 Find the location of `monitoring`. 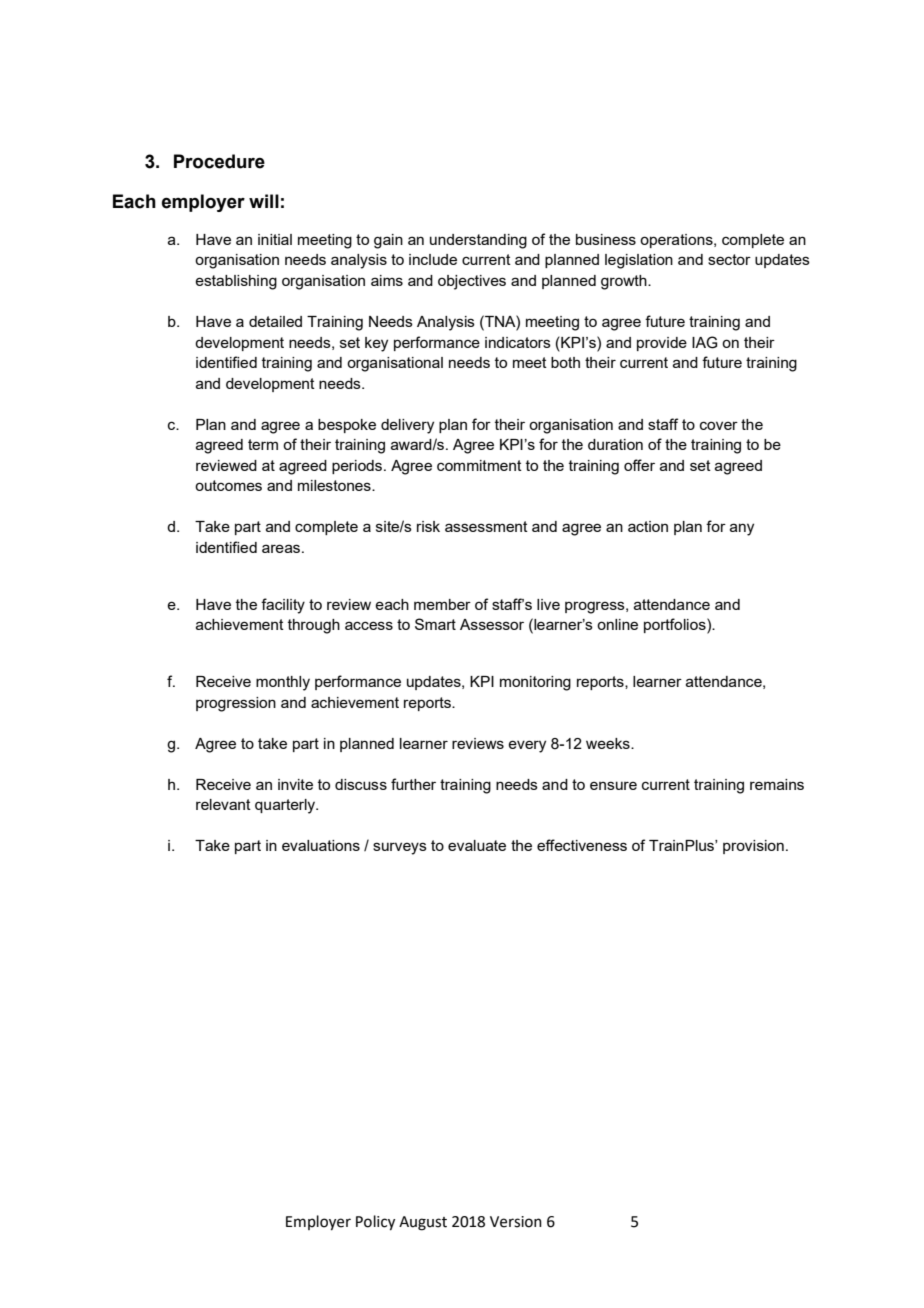

monitoring is located at coordinates (535, 683).
